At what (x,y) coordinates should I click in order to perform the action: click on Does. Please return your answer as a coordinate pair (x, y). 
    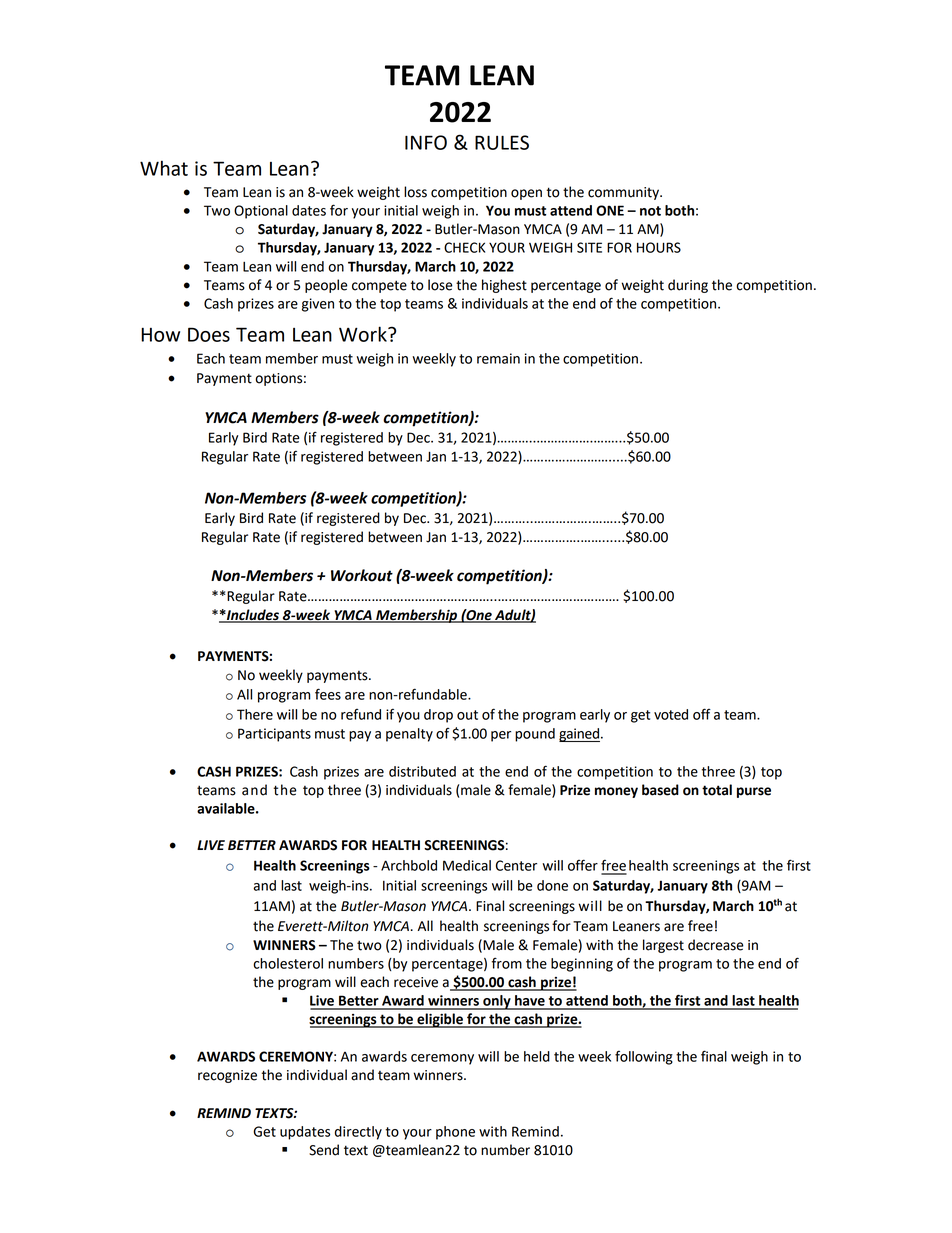
    Looking at the image, I should click on (209, 334).
